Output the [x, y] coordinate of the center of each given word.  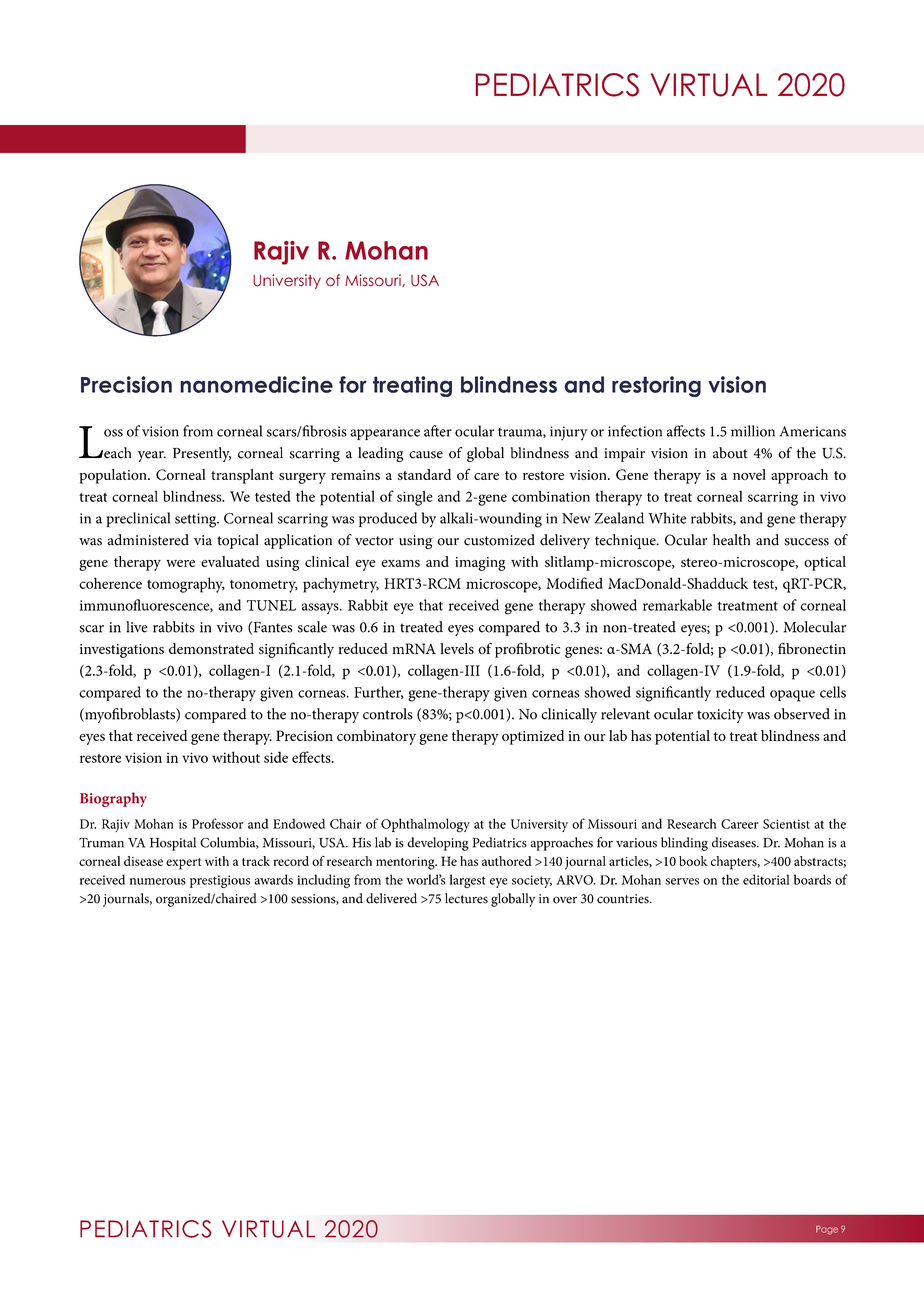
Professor [217, 823]
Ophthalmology [425, 825]
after [438, 431]
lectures [466, 898]
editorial [766, 879]
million [753, 431]
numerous [158, 881]
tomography [186, 585]
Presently [202, 454]
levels [457, 648]
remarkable [677, 605]
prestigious [220, 881]
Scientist [786, 824]
